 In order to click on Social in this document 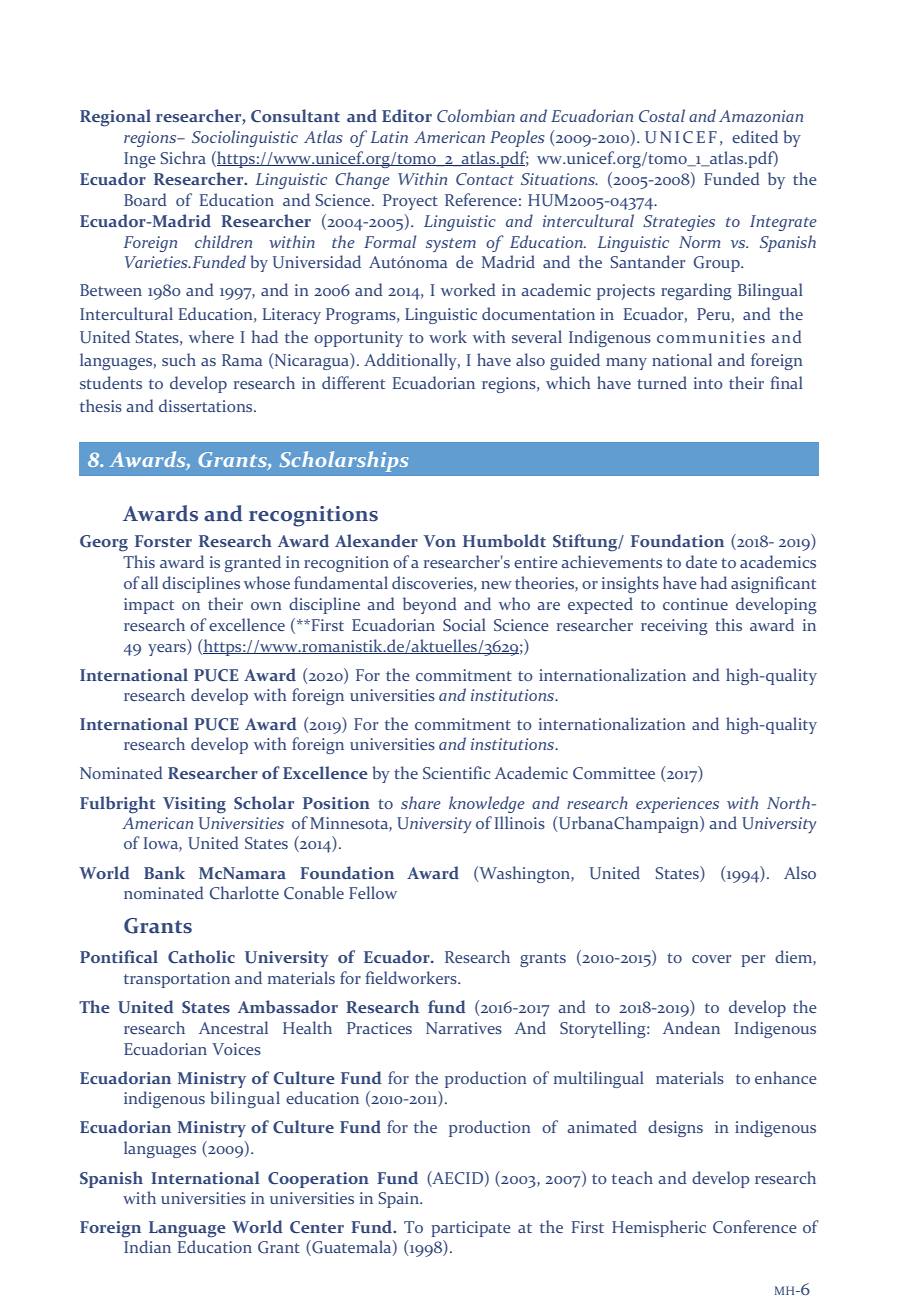, I will do `click(464, 624)`.
